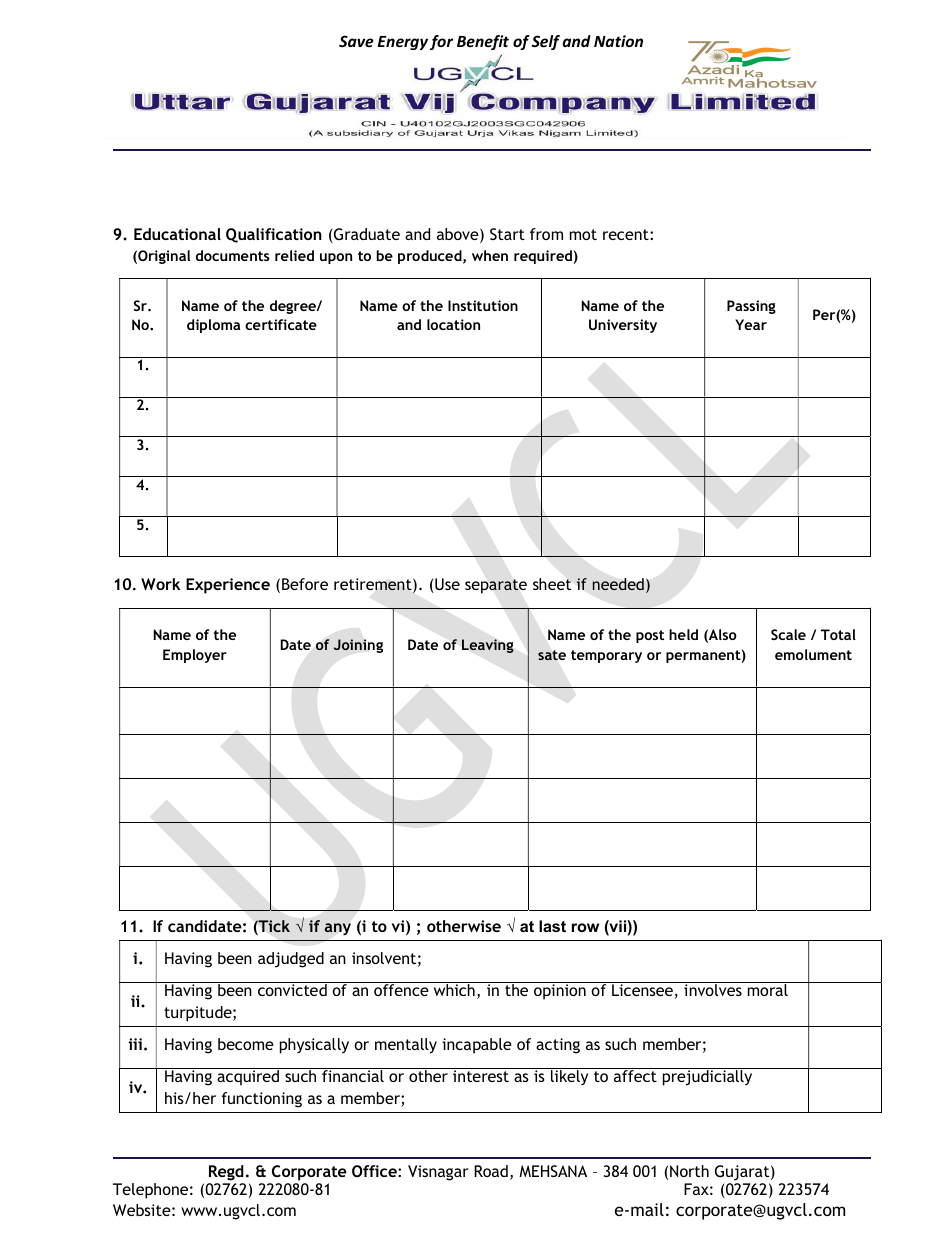 Image resolution: width=952 pixels, height=1233 pixels. Describe the element at coordinates (262, 1100) in the screenshot. I see `functioning` at that location.
